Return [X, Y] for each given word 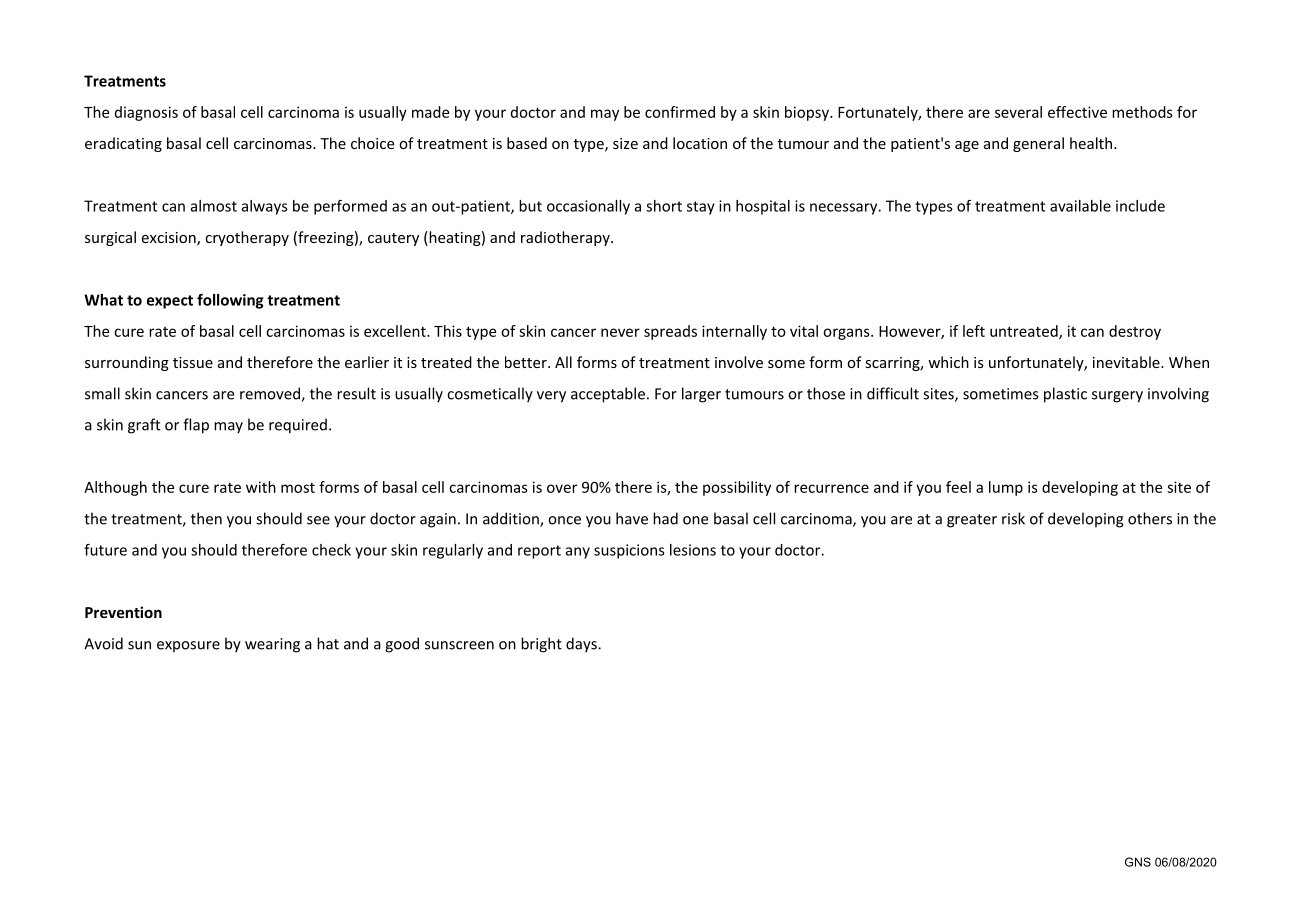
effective [1077, 112]
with [261, 487]
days [582, 645]
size [625, 143]
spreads [670, 332]
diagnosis [146, 113]
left [974, 331]
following [230, 301]
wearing [272, 645]
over [562, 488]
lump [1006, 488]
